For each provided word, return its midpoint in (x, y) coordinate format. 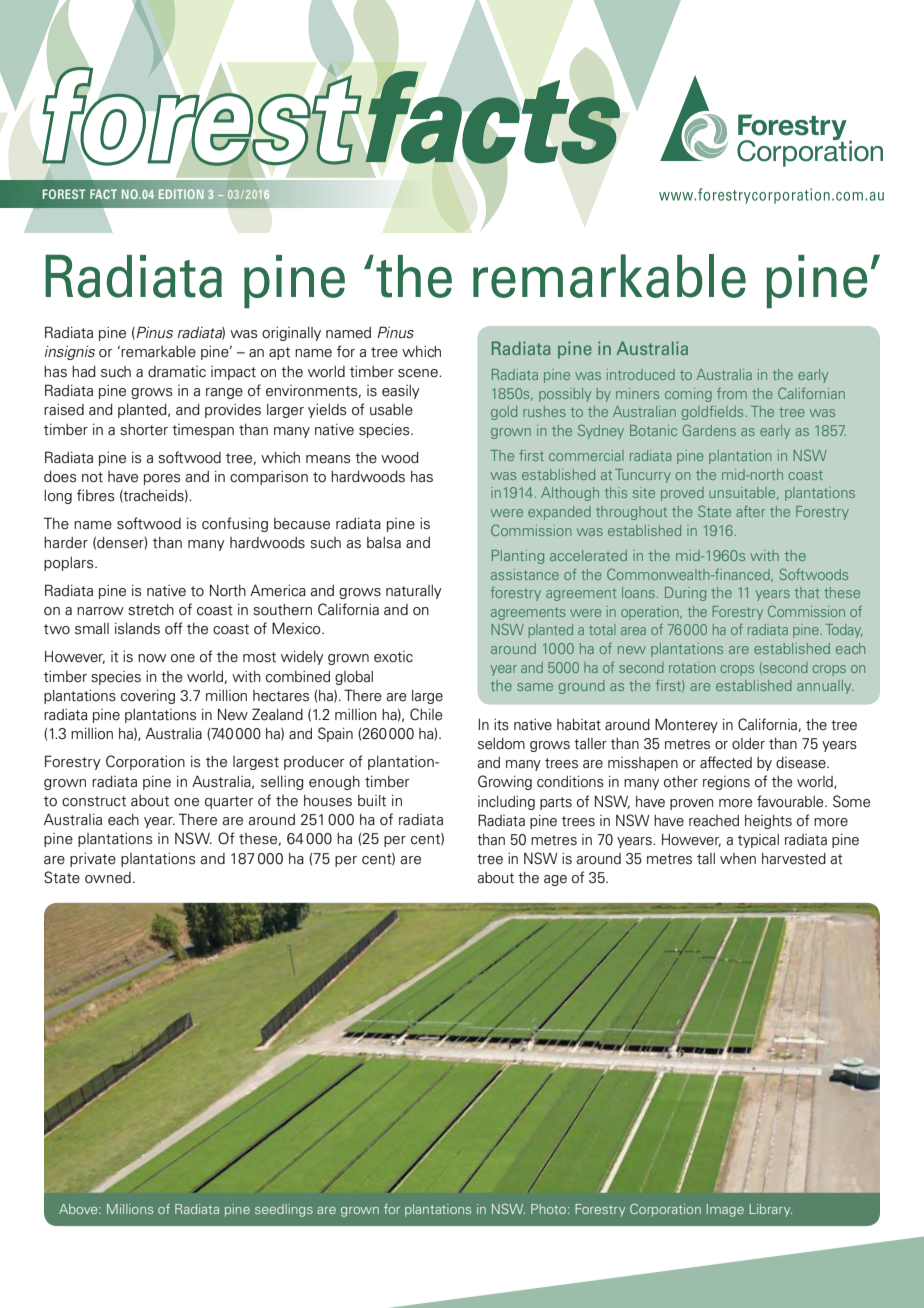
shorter (144, 430)
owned (108, 878)
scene (419, 373)
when (738, 859)
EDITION (181, 194)
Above (79, 1209)
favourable (791, 801)
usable (391, 410)
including (506, 803)
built (372, 801)
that (807, 592)
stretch (151, 610)
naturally (414, 592)
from (732, 393)
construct (94, 801)
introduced (641, 374)
